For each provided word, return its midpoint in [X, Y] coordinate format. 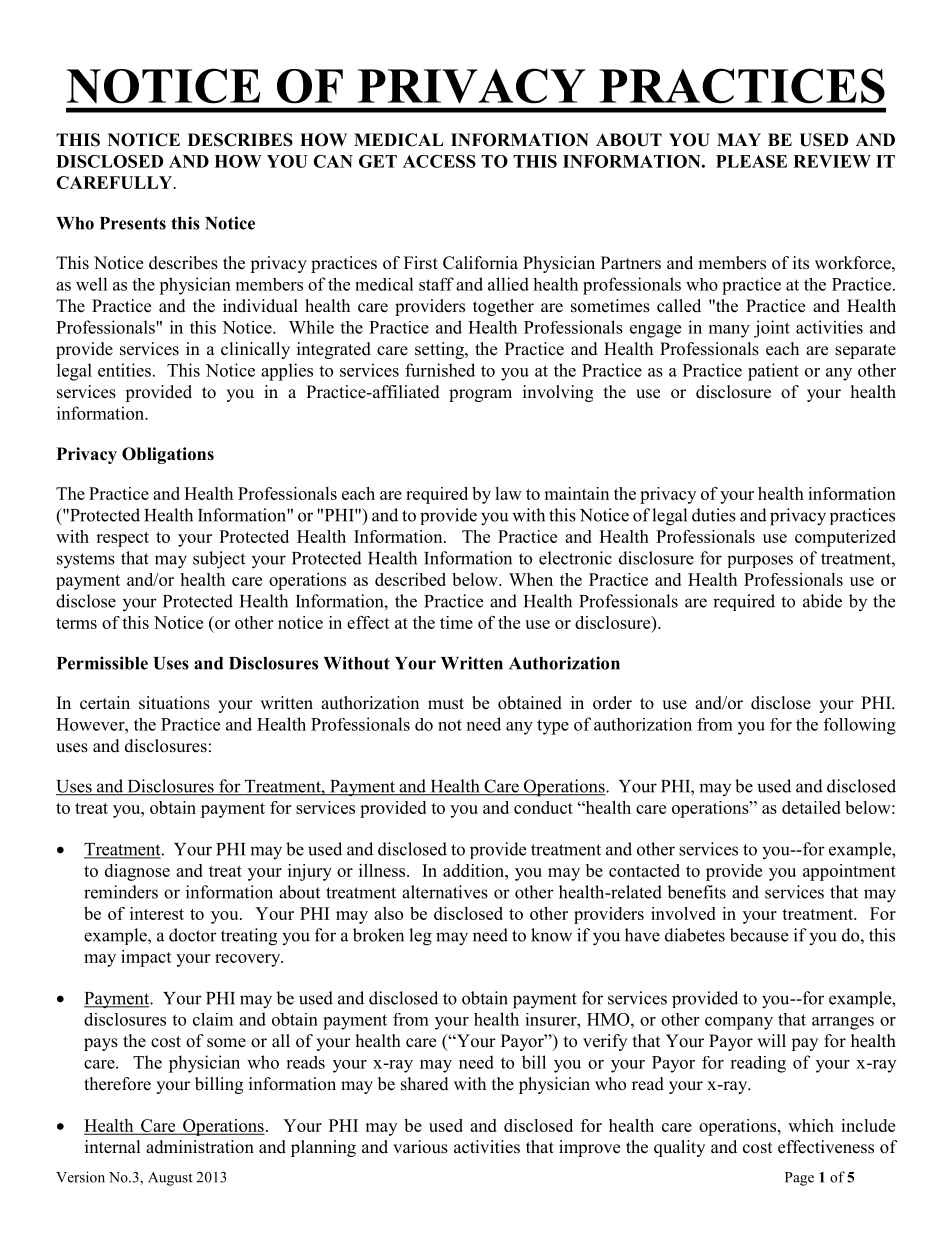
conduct [543, 807]
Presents [133, 223]
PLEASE [751, 161]
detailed [811, 807]
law [508, 493]
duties [714, 515]
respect [122, 539]
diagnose [137, 872]
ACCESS [439, 161]
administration [200, 1147]
